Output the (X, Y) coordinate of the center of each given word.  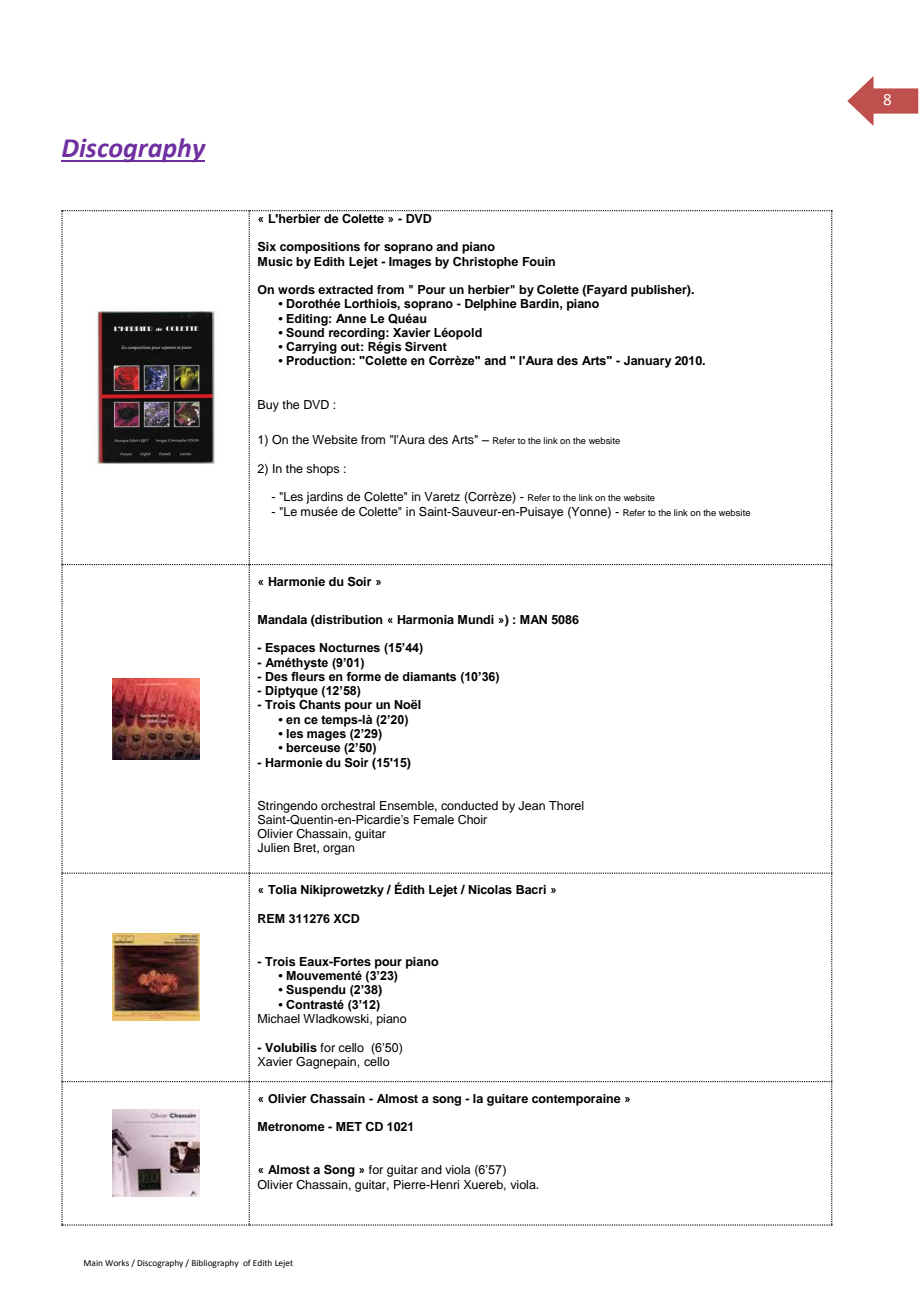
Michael (279, 1018)
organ (339, 850)
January (648, 362)
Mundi (476, 619)
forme (363, 675)
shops (323, 470)
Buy (268, 406)
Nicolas (490, 889)
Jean (531, 806)
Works (117, 1263)
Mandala (282, 619)
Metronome (291, 1126)
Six (267, 246)
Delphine (491, 305)
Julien (273, 848)
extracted (345, 289)
